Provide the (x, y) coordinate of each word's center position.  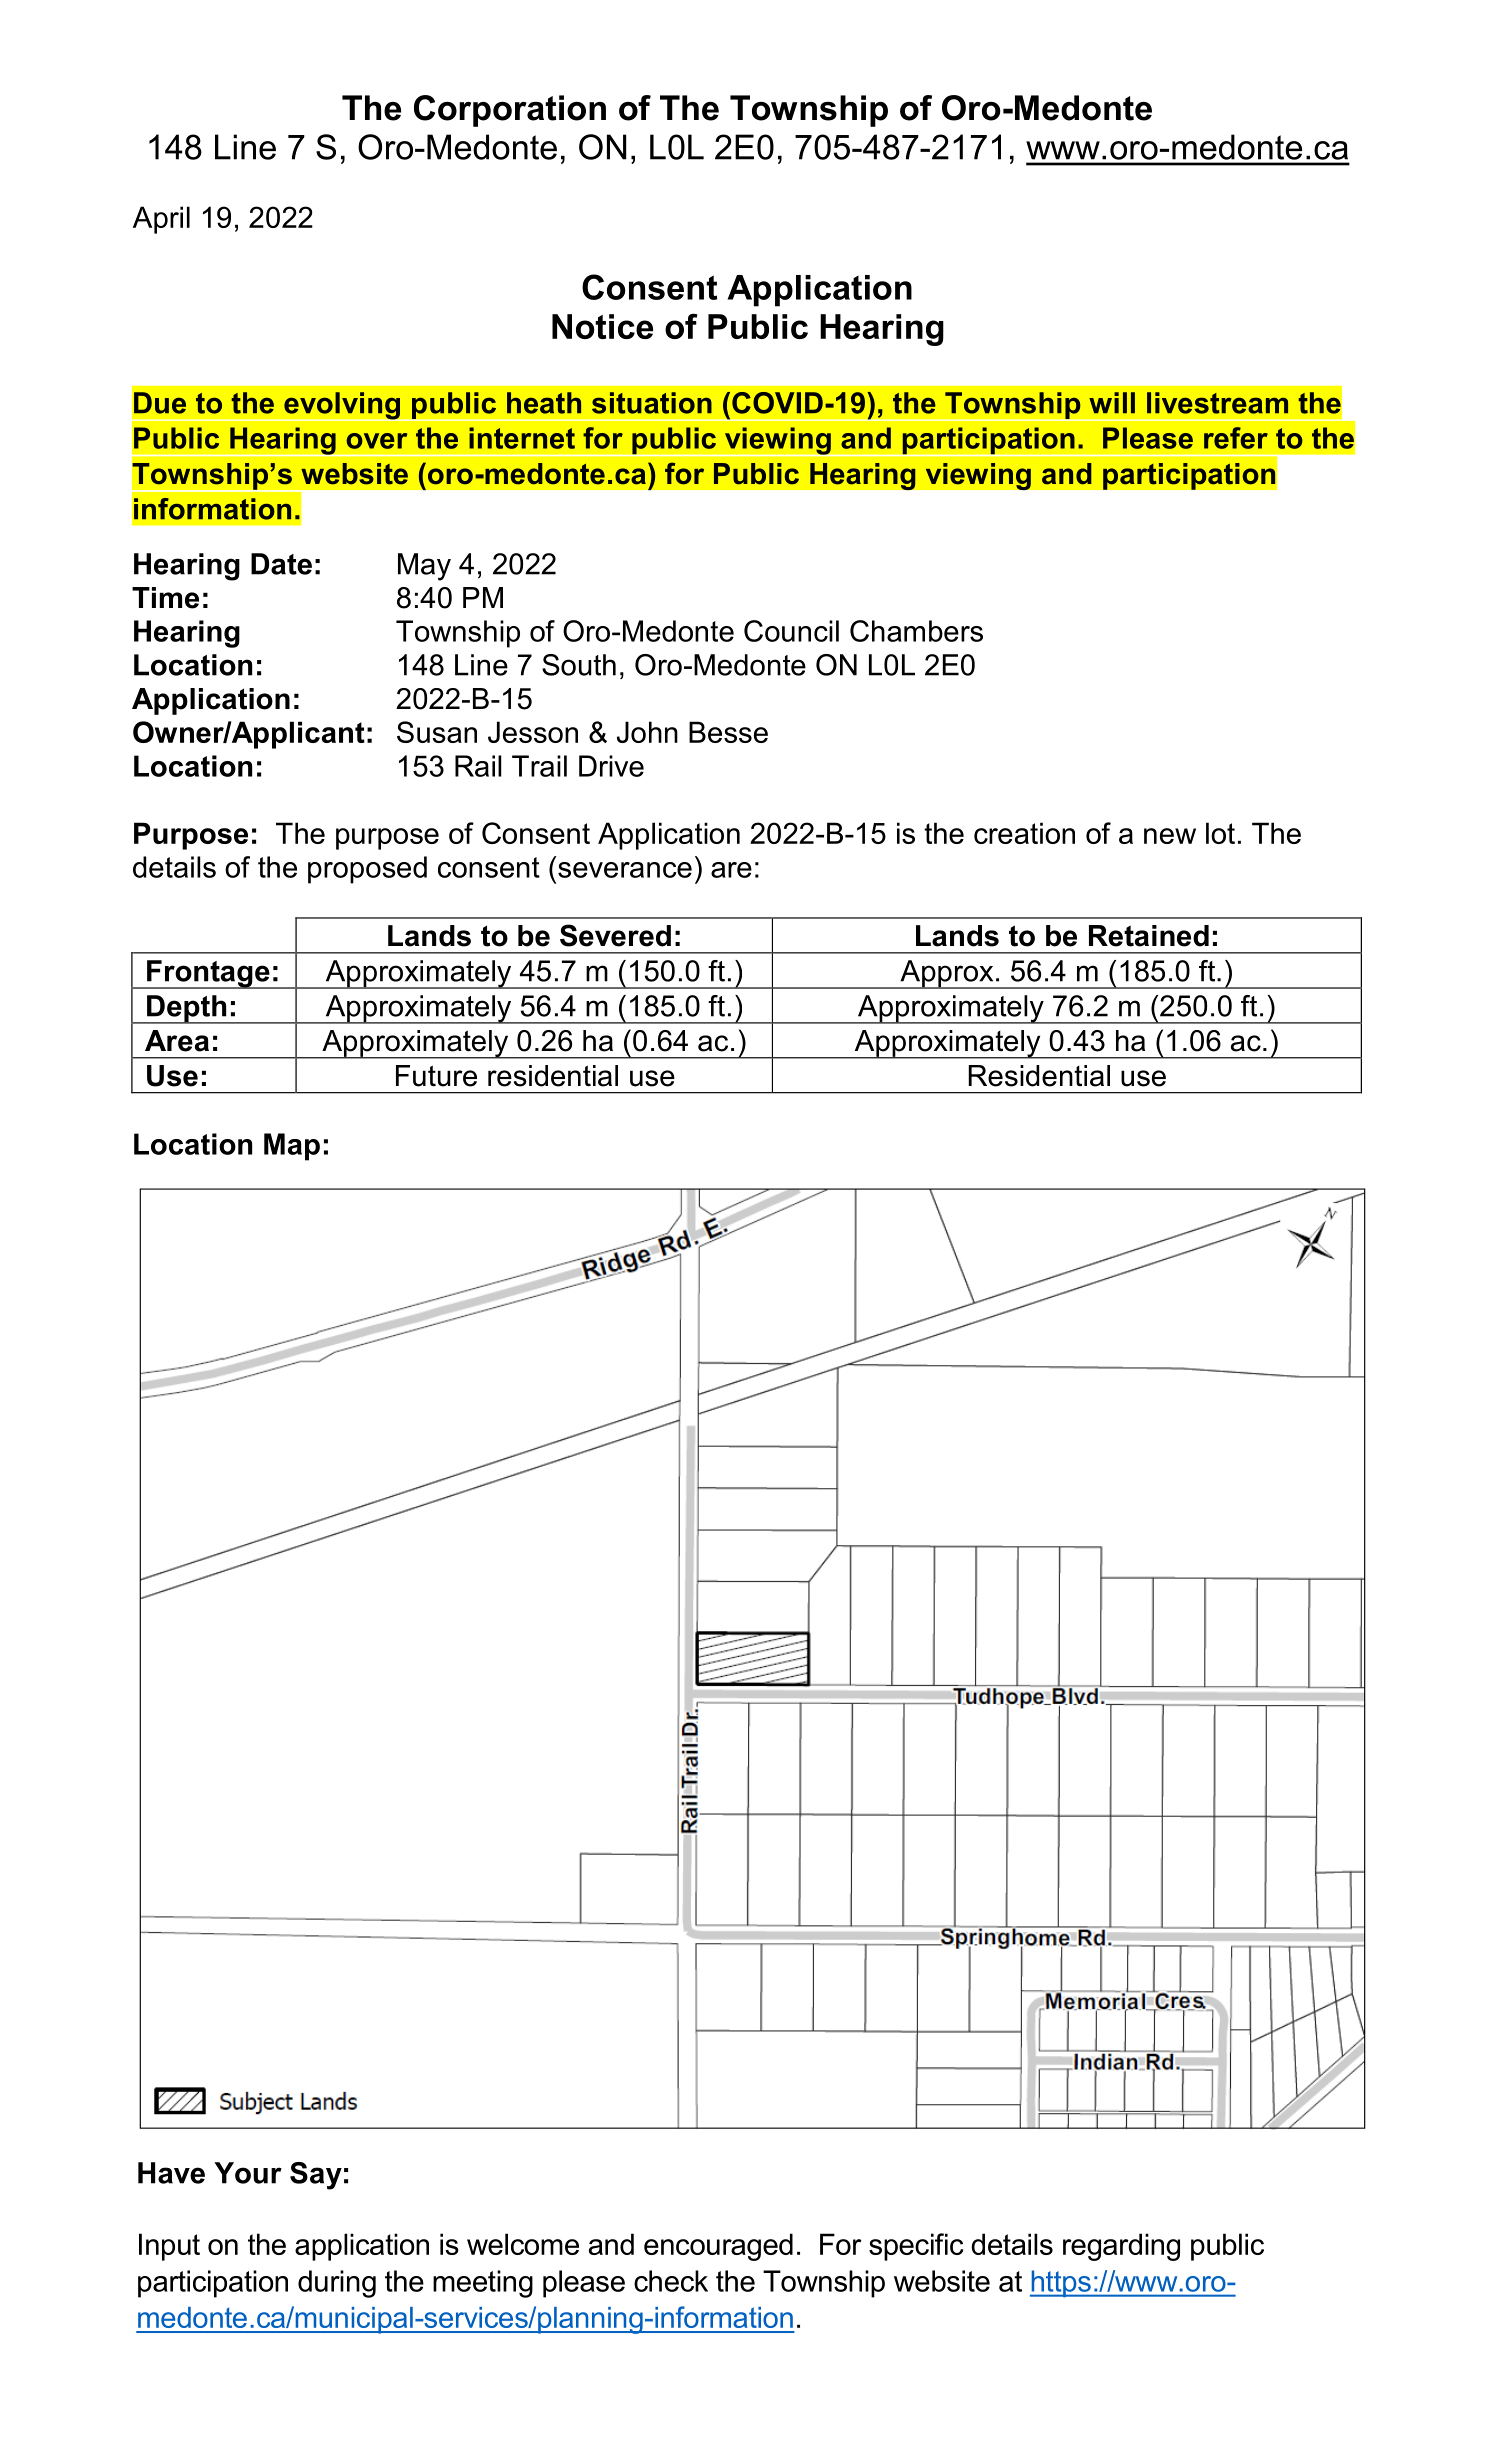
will (1112, 402)
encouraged (718, 2247)
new (1170, 836)
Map (292, 1147)
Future (436, 1076)
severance (625, 870)
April (161, 220)
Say (316, 2176)
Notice (602, 326)
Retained (1149, 936)
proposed (367, 870)
